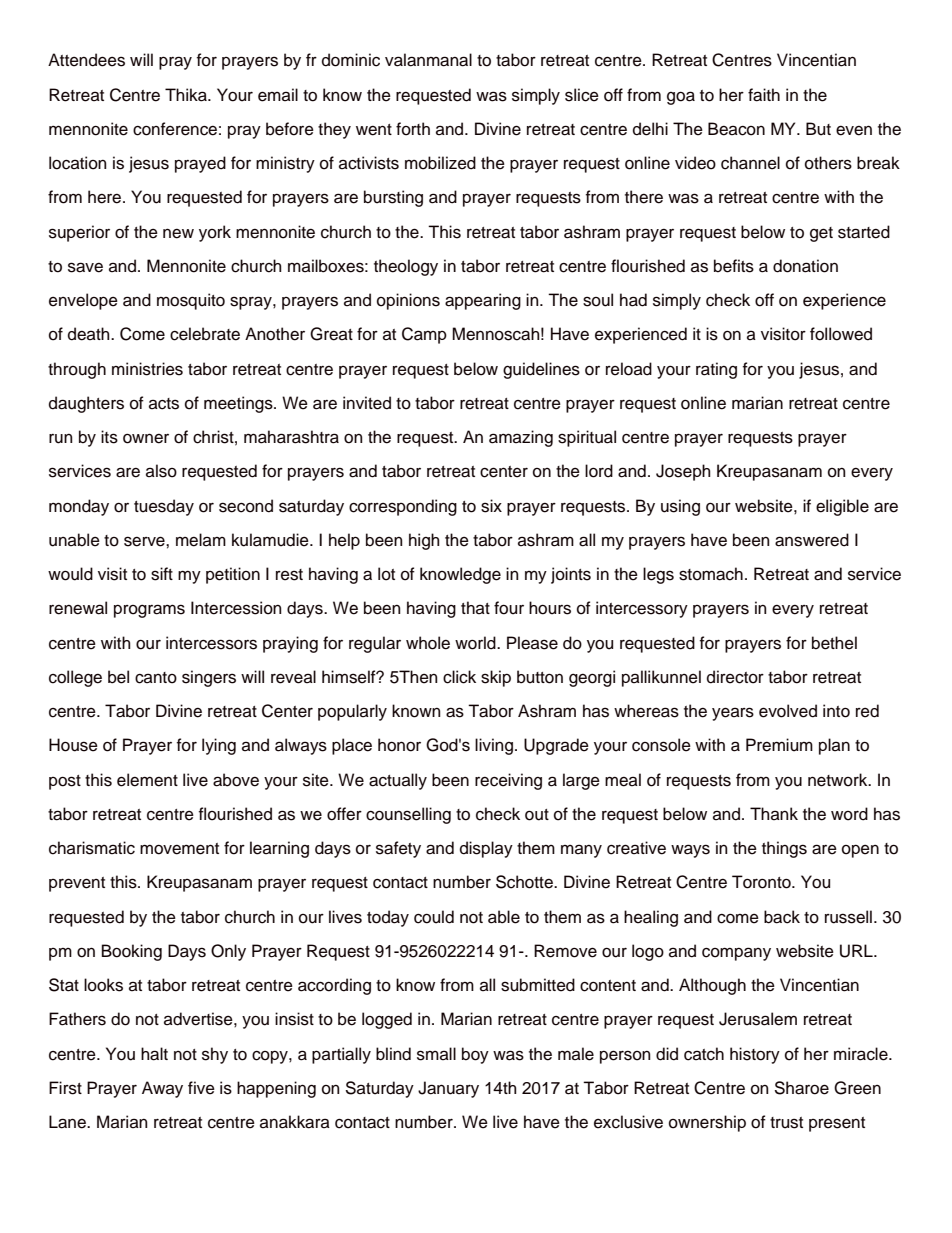 The width and height of the page is (952, 1233). I want to click on trust, so click(786, 1123).
